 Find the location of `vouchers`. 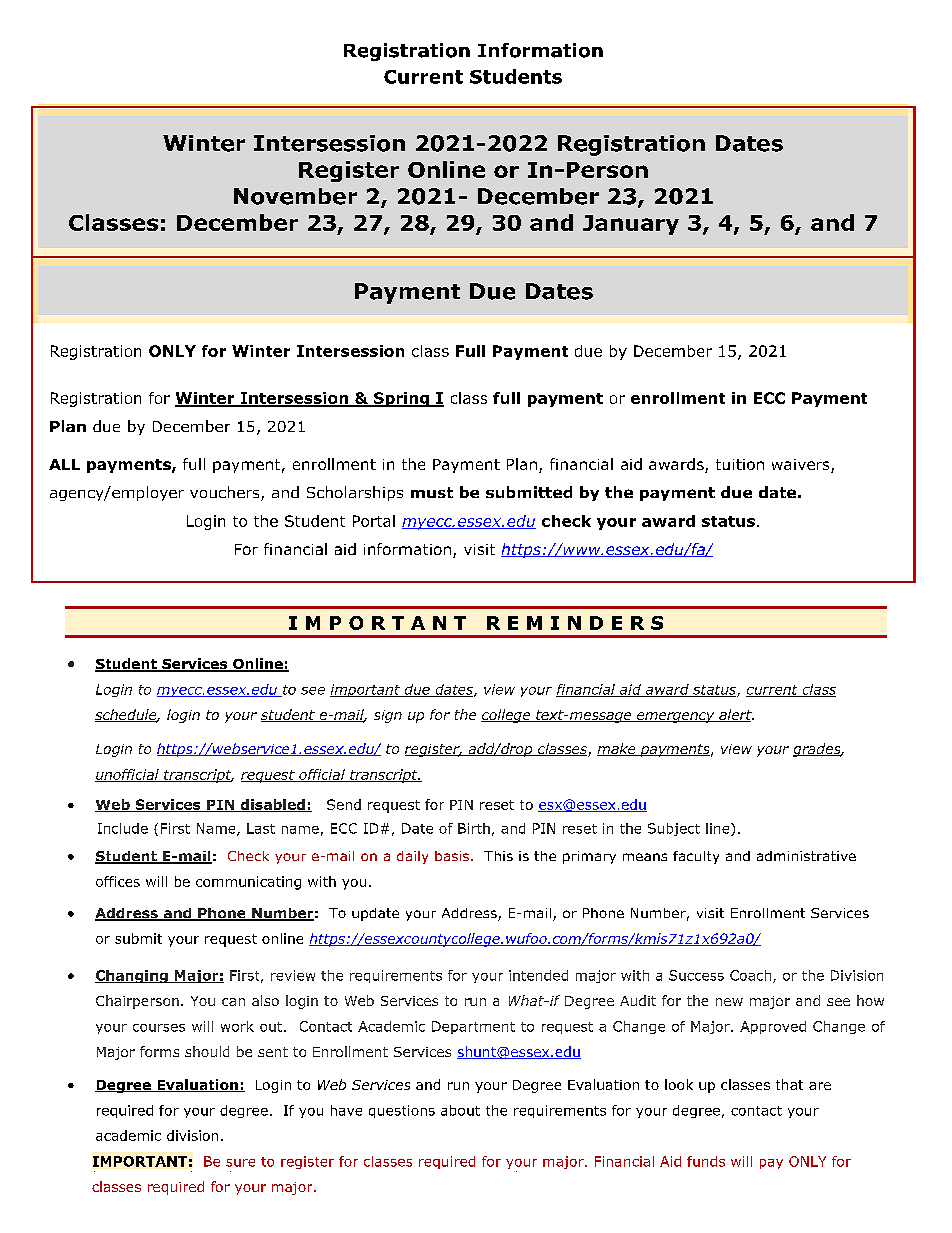

vouchers is located at coordinates (226, 493).
